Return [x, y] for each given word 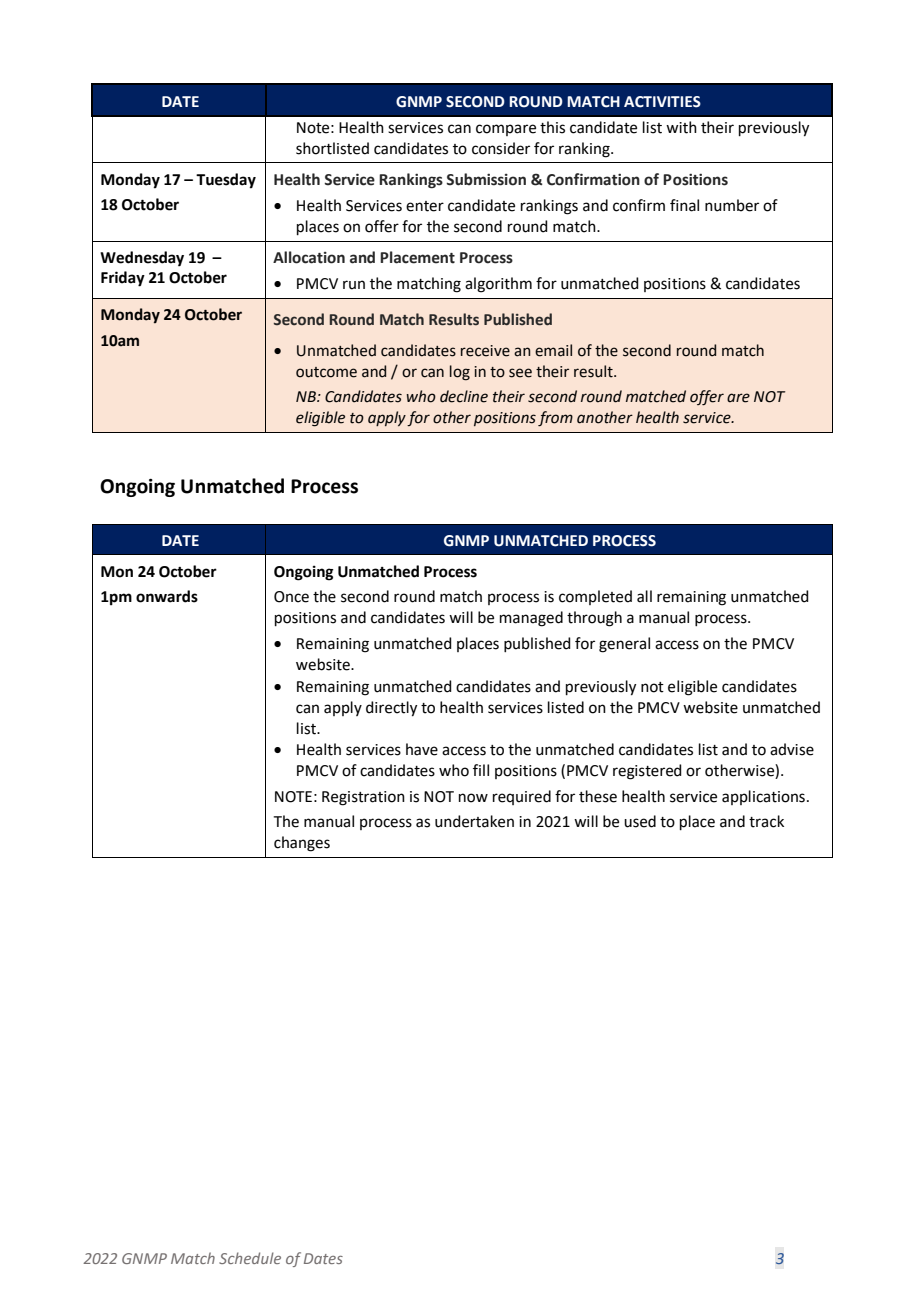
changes [302, 844]
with [681, 127]
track [766, 821]
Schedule [250, 1258]
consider [501, 148]
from [555, 418]
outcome [326, 372]
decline [464, 396]
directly [391, 709]
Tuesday [226, 181]
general [624, 645]
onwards [167, 596]
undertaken [474, 821]
